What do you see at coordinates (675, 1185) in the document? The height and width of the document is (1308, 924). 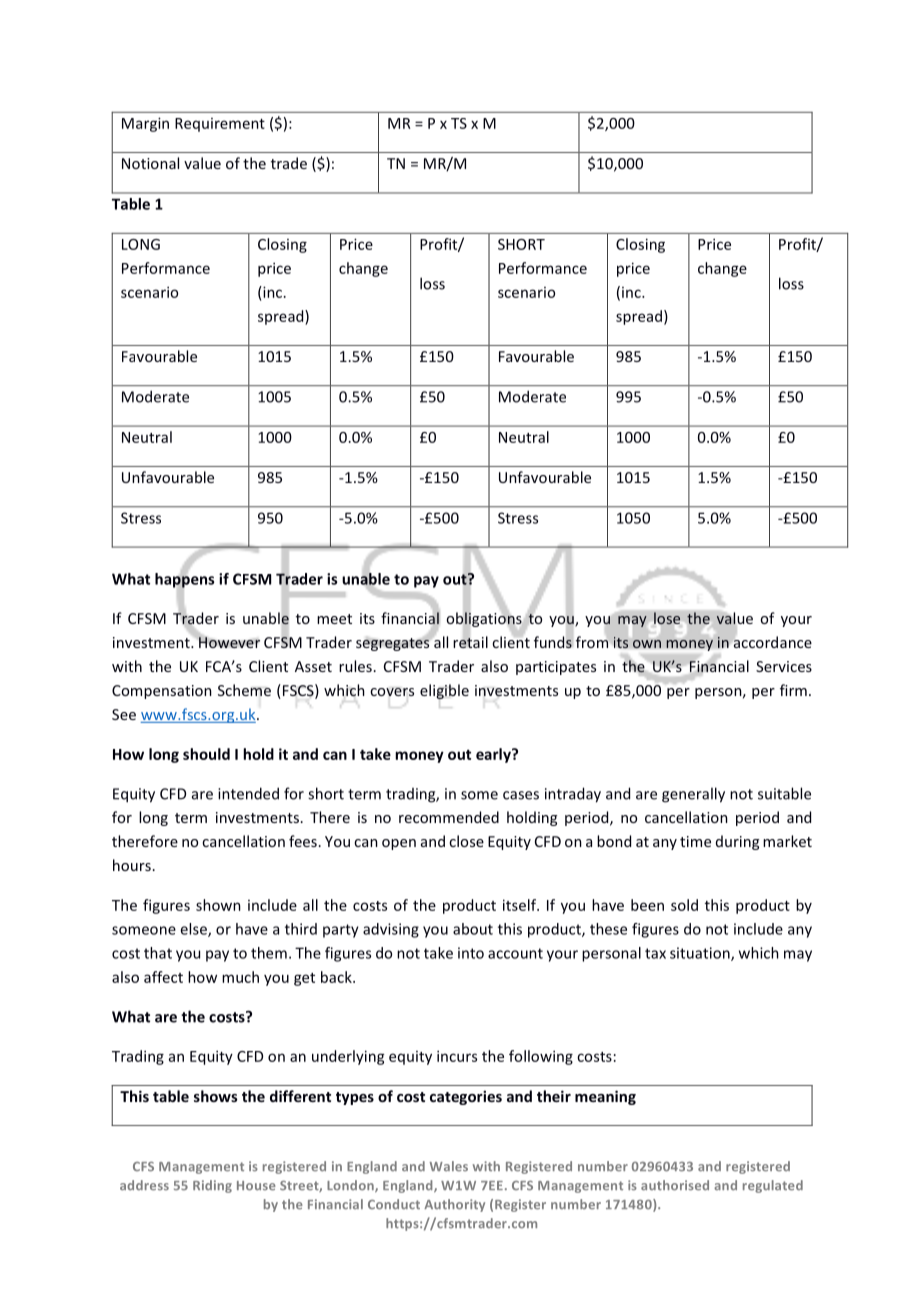 I see `authorised` at bounding box center [675, 1185].
